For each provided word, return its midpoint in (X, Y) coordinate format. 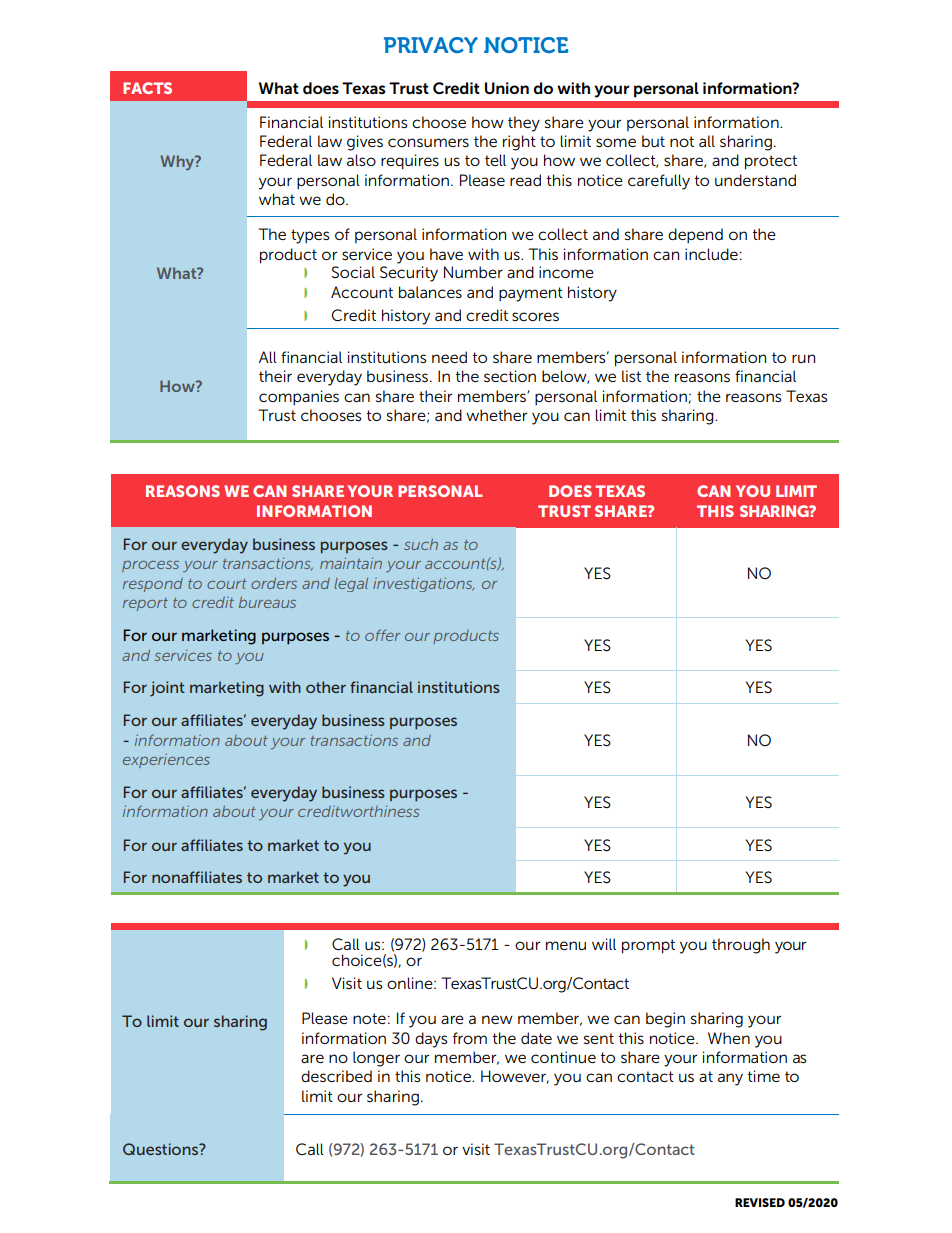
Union (507, 88)
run (803, 358)
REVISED (760, 1202)
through (741, 946)
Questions (162, 1149)
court (227, 584)
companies (299, 397)
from (470, 1038)
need (449, 357)
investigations (423, 585)
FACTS (147, 88)
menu (566, 945)
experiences (166, 761)
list (631, 376)
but (653, 141)
